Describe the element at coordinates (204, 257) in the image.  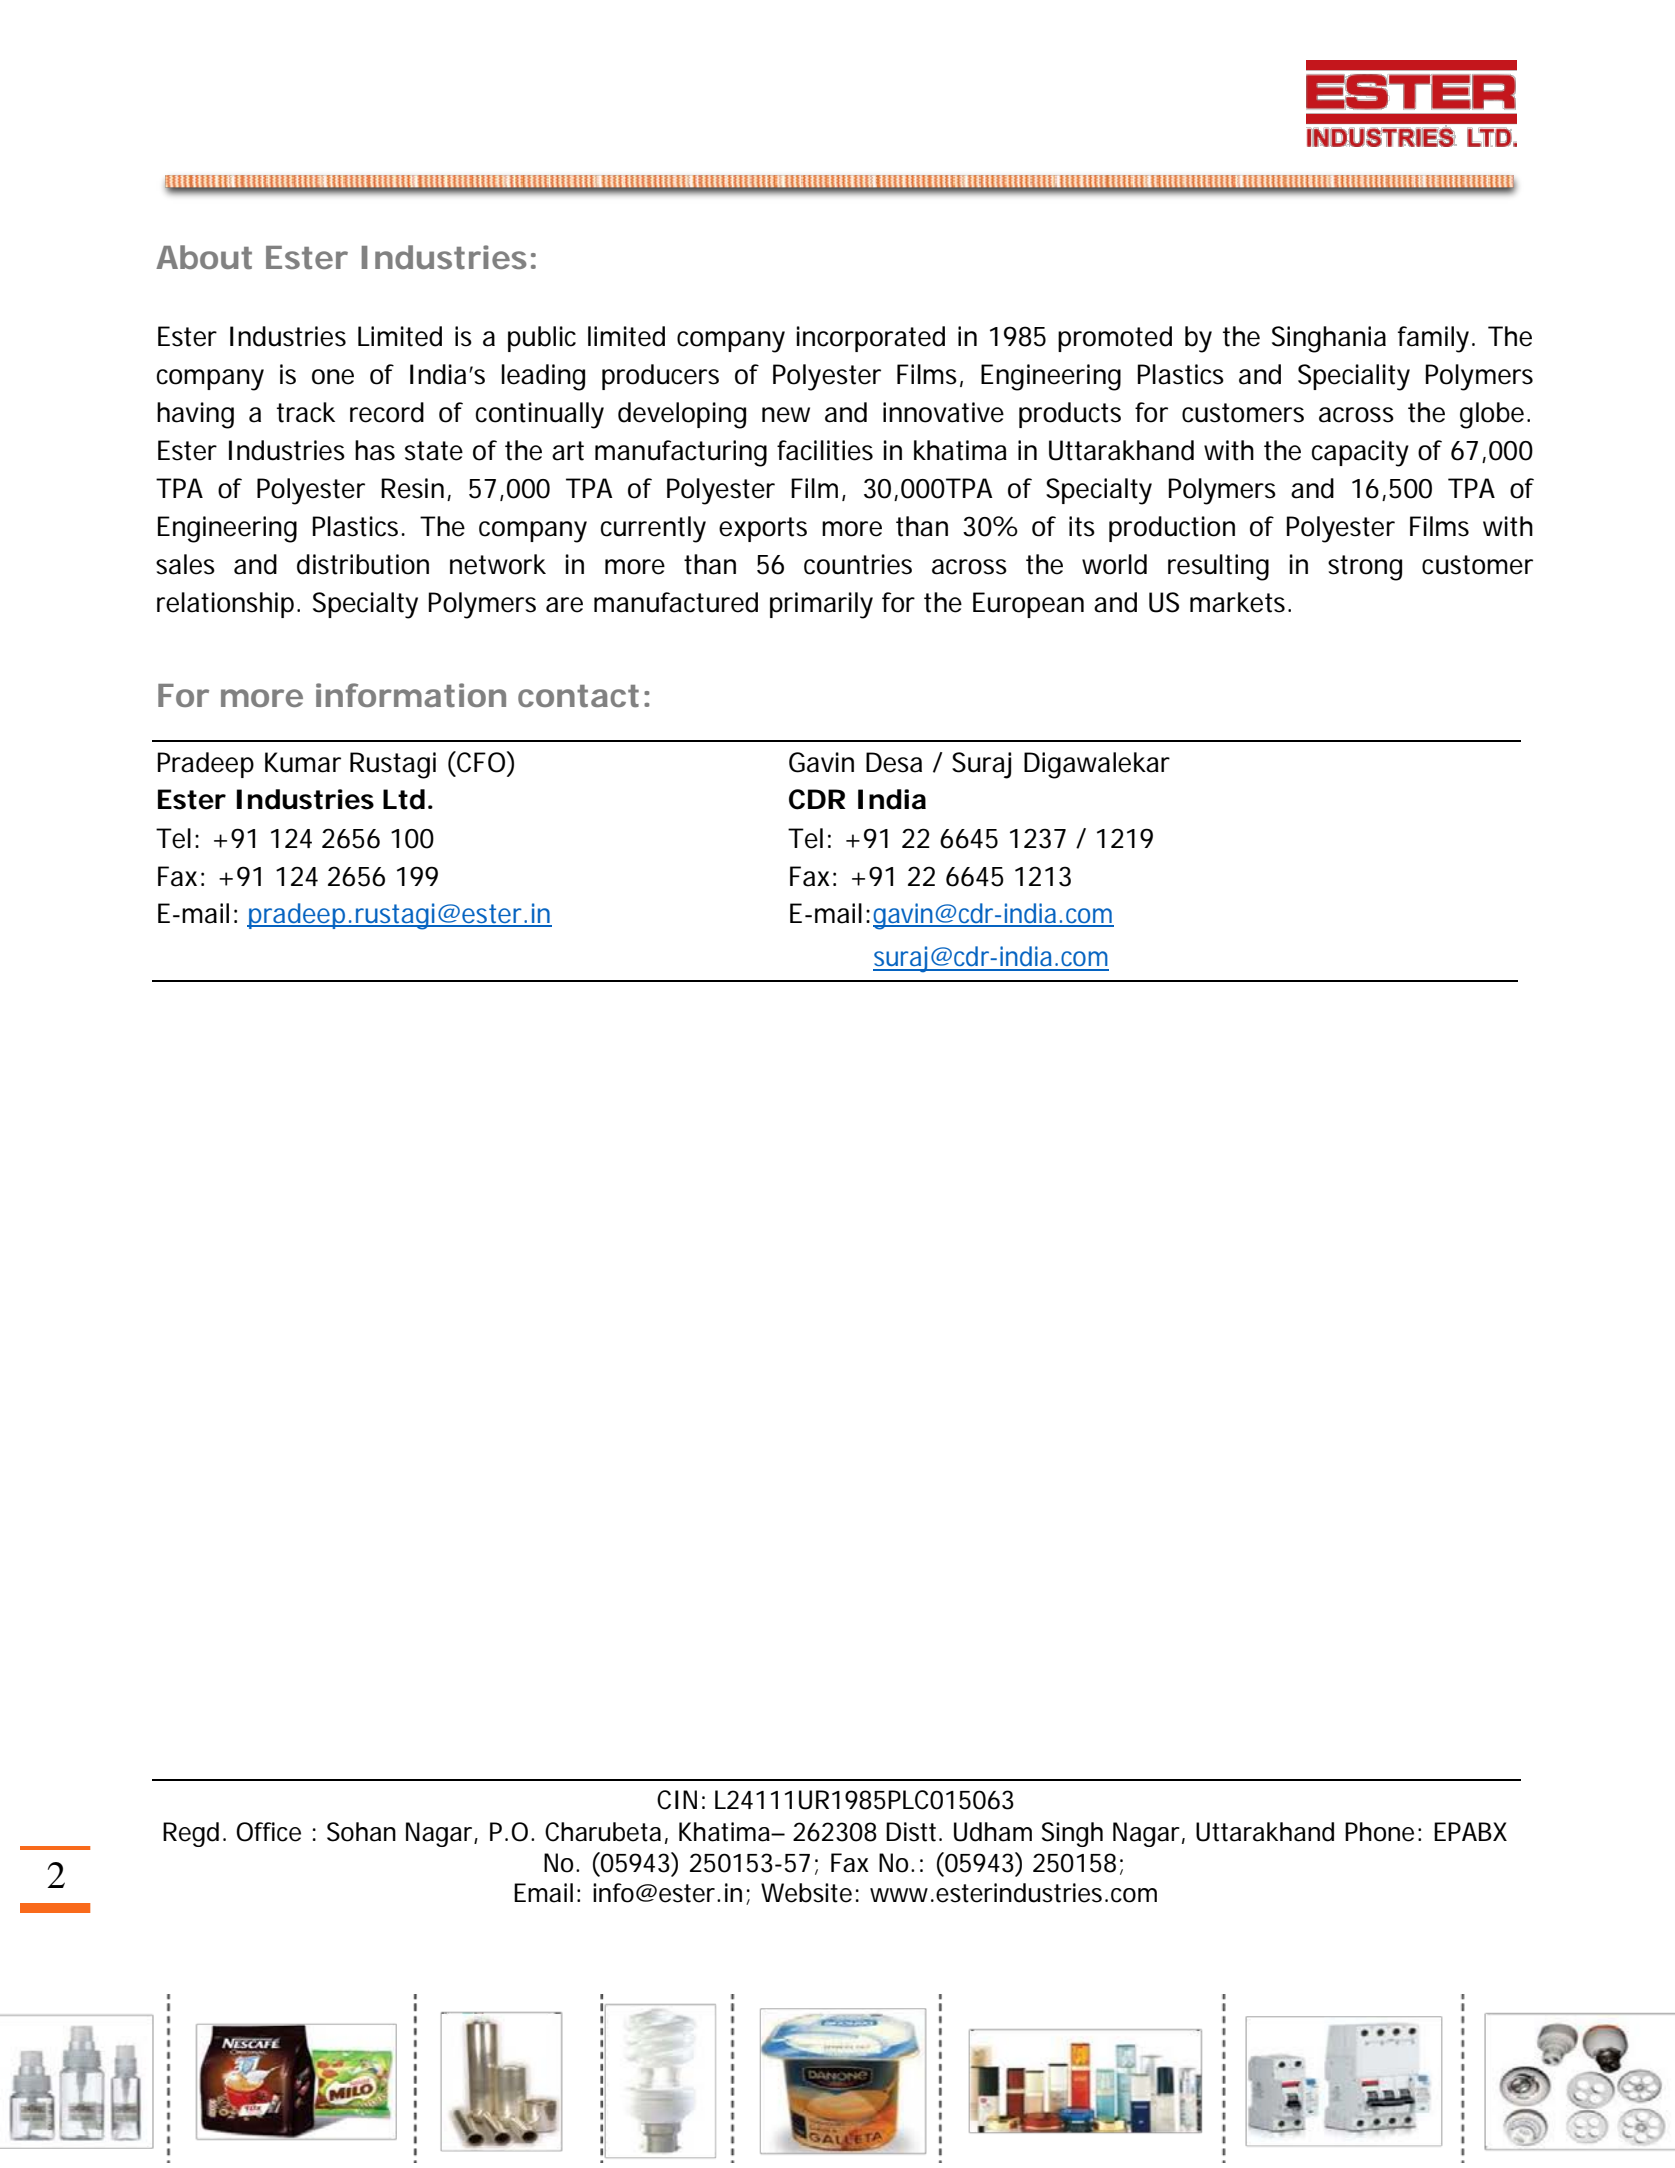
I see `About` at that location.
